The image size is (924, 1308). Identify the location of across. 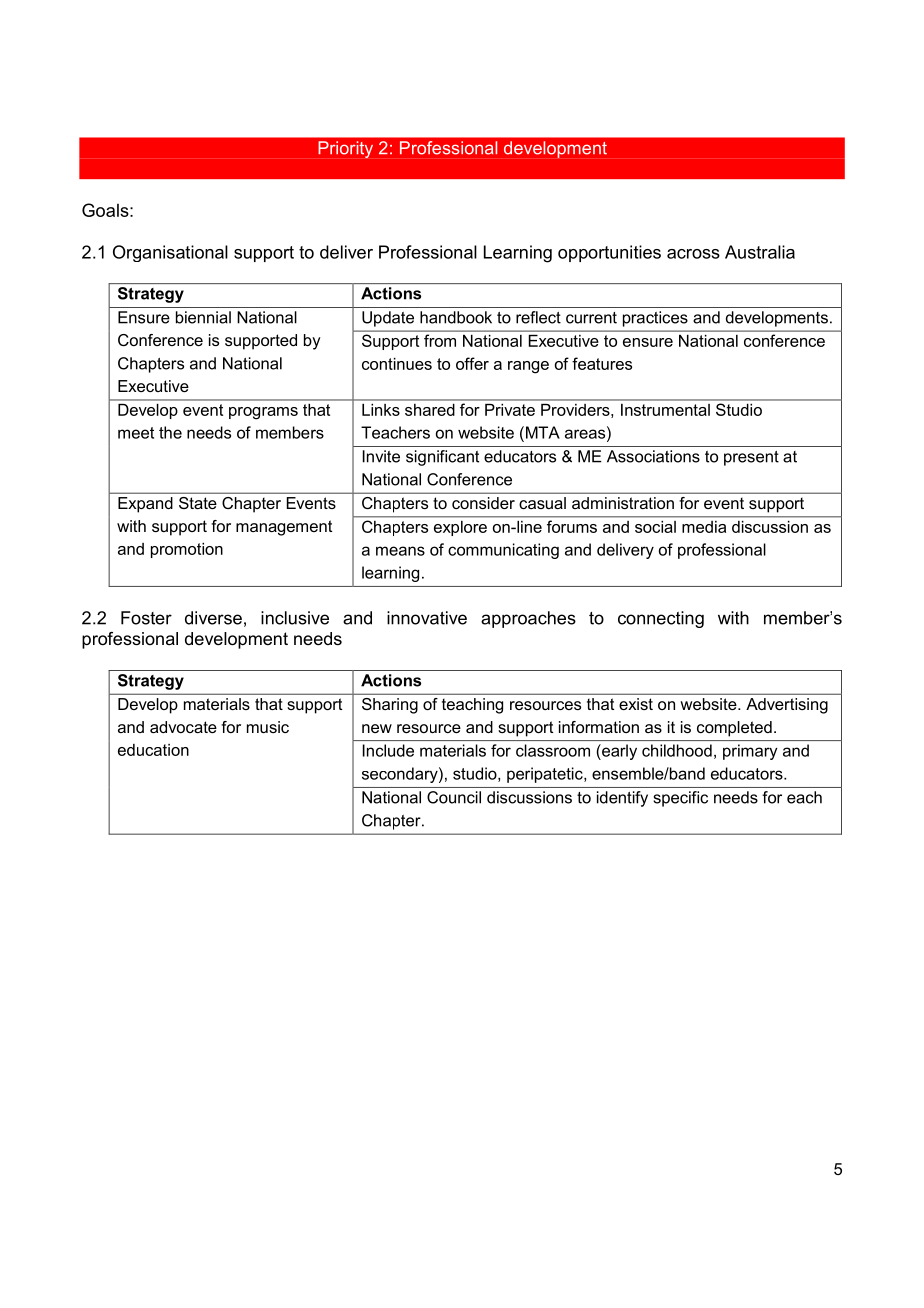
(693, 254).
